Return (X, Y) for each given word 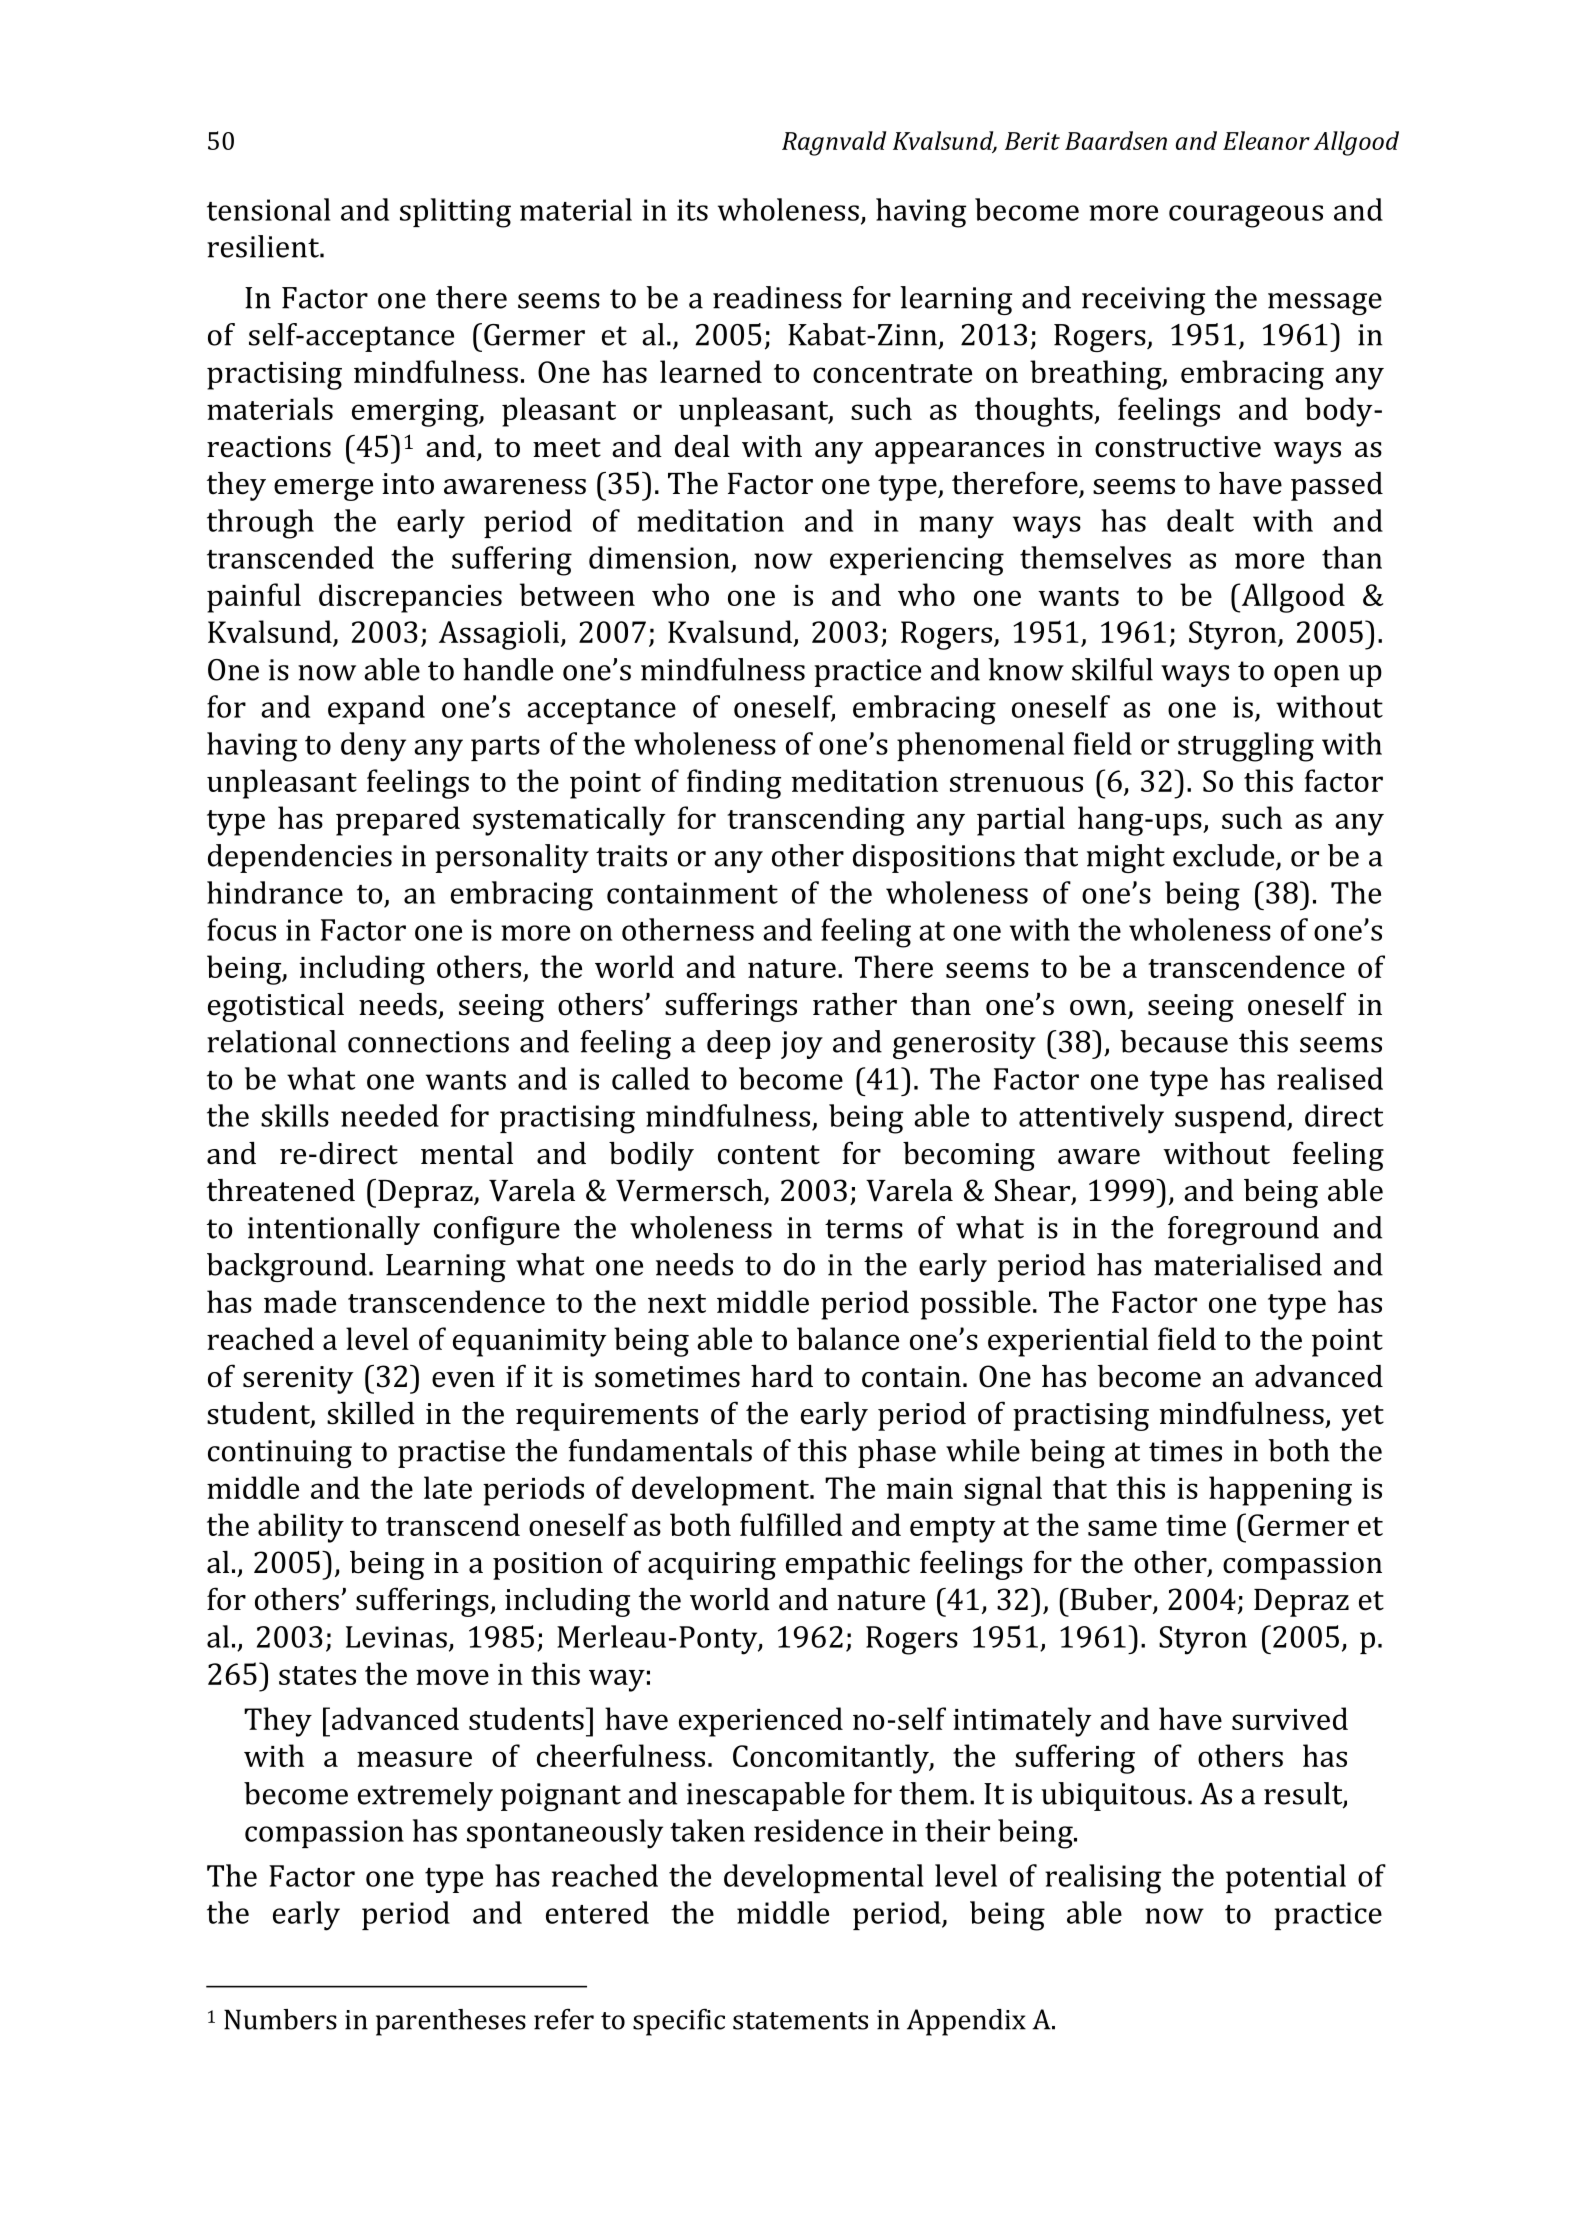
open (1307, 676)
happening (1280, 1491)
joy (802, 1045)
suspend (1231, 1118)
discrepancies (410, 598)
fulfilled (791, 1524)
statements (800, 2021)
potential (1286, 1878)
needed (390, 1115)
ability (301, 1528)
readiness (777, 297)
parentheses (451, 2022)
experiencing (917, 561)
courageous (1246, 216)
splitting (455, 213)
